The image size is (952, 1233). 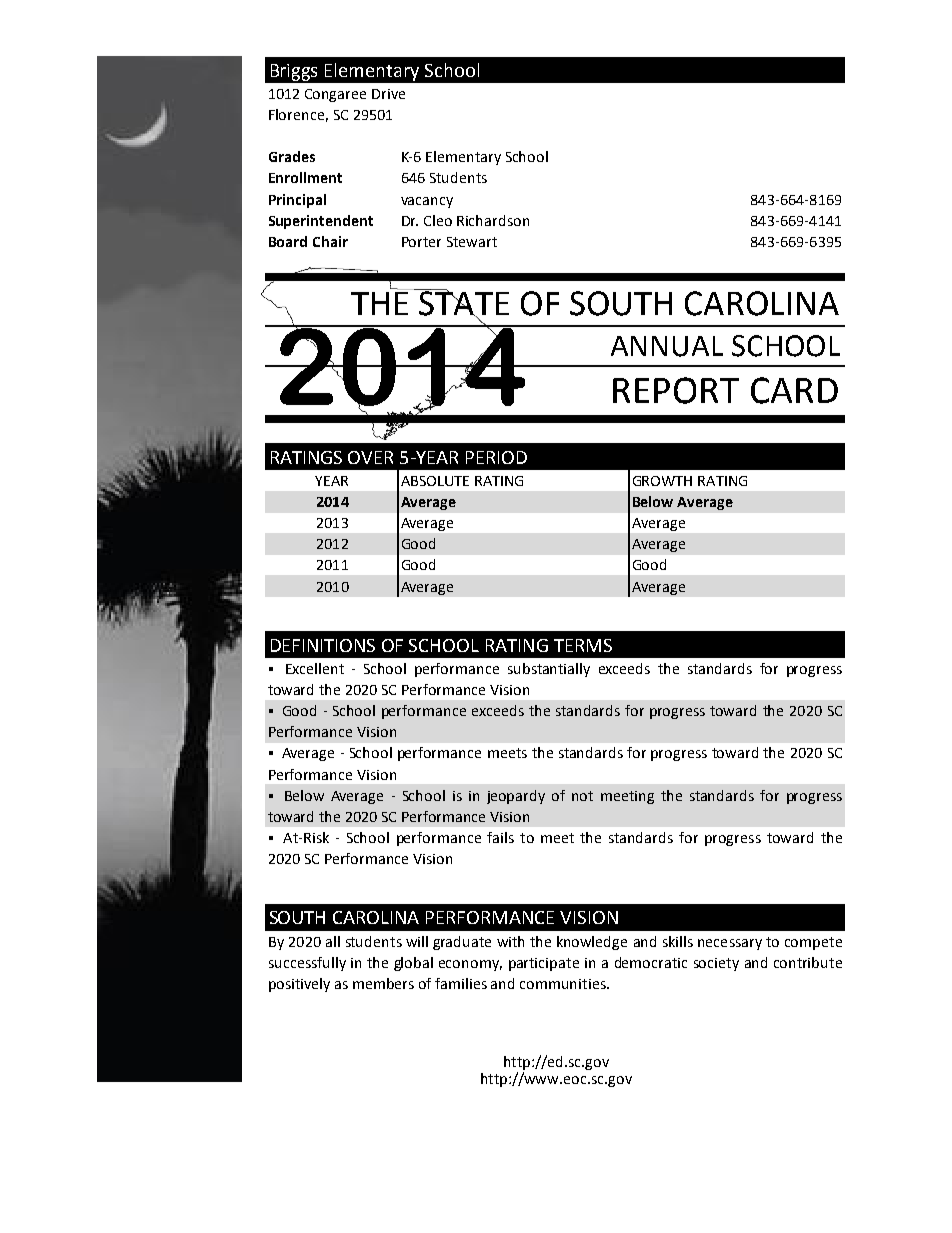 I want to click on Richardson, so click(x=493, y=220).
